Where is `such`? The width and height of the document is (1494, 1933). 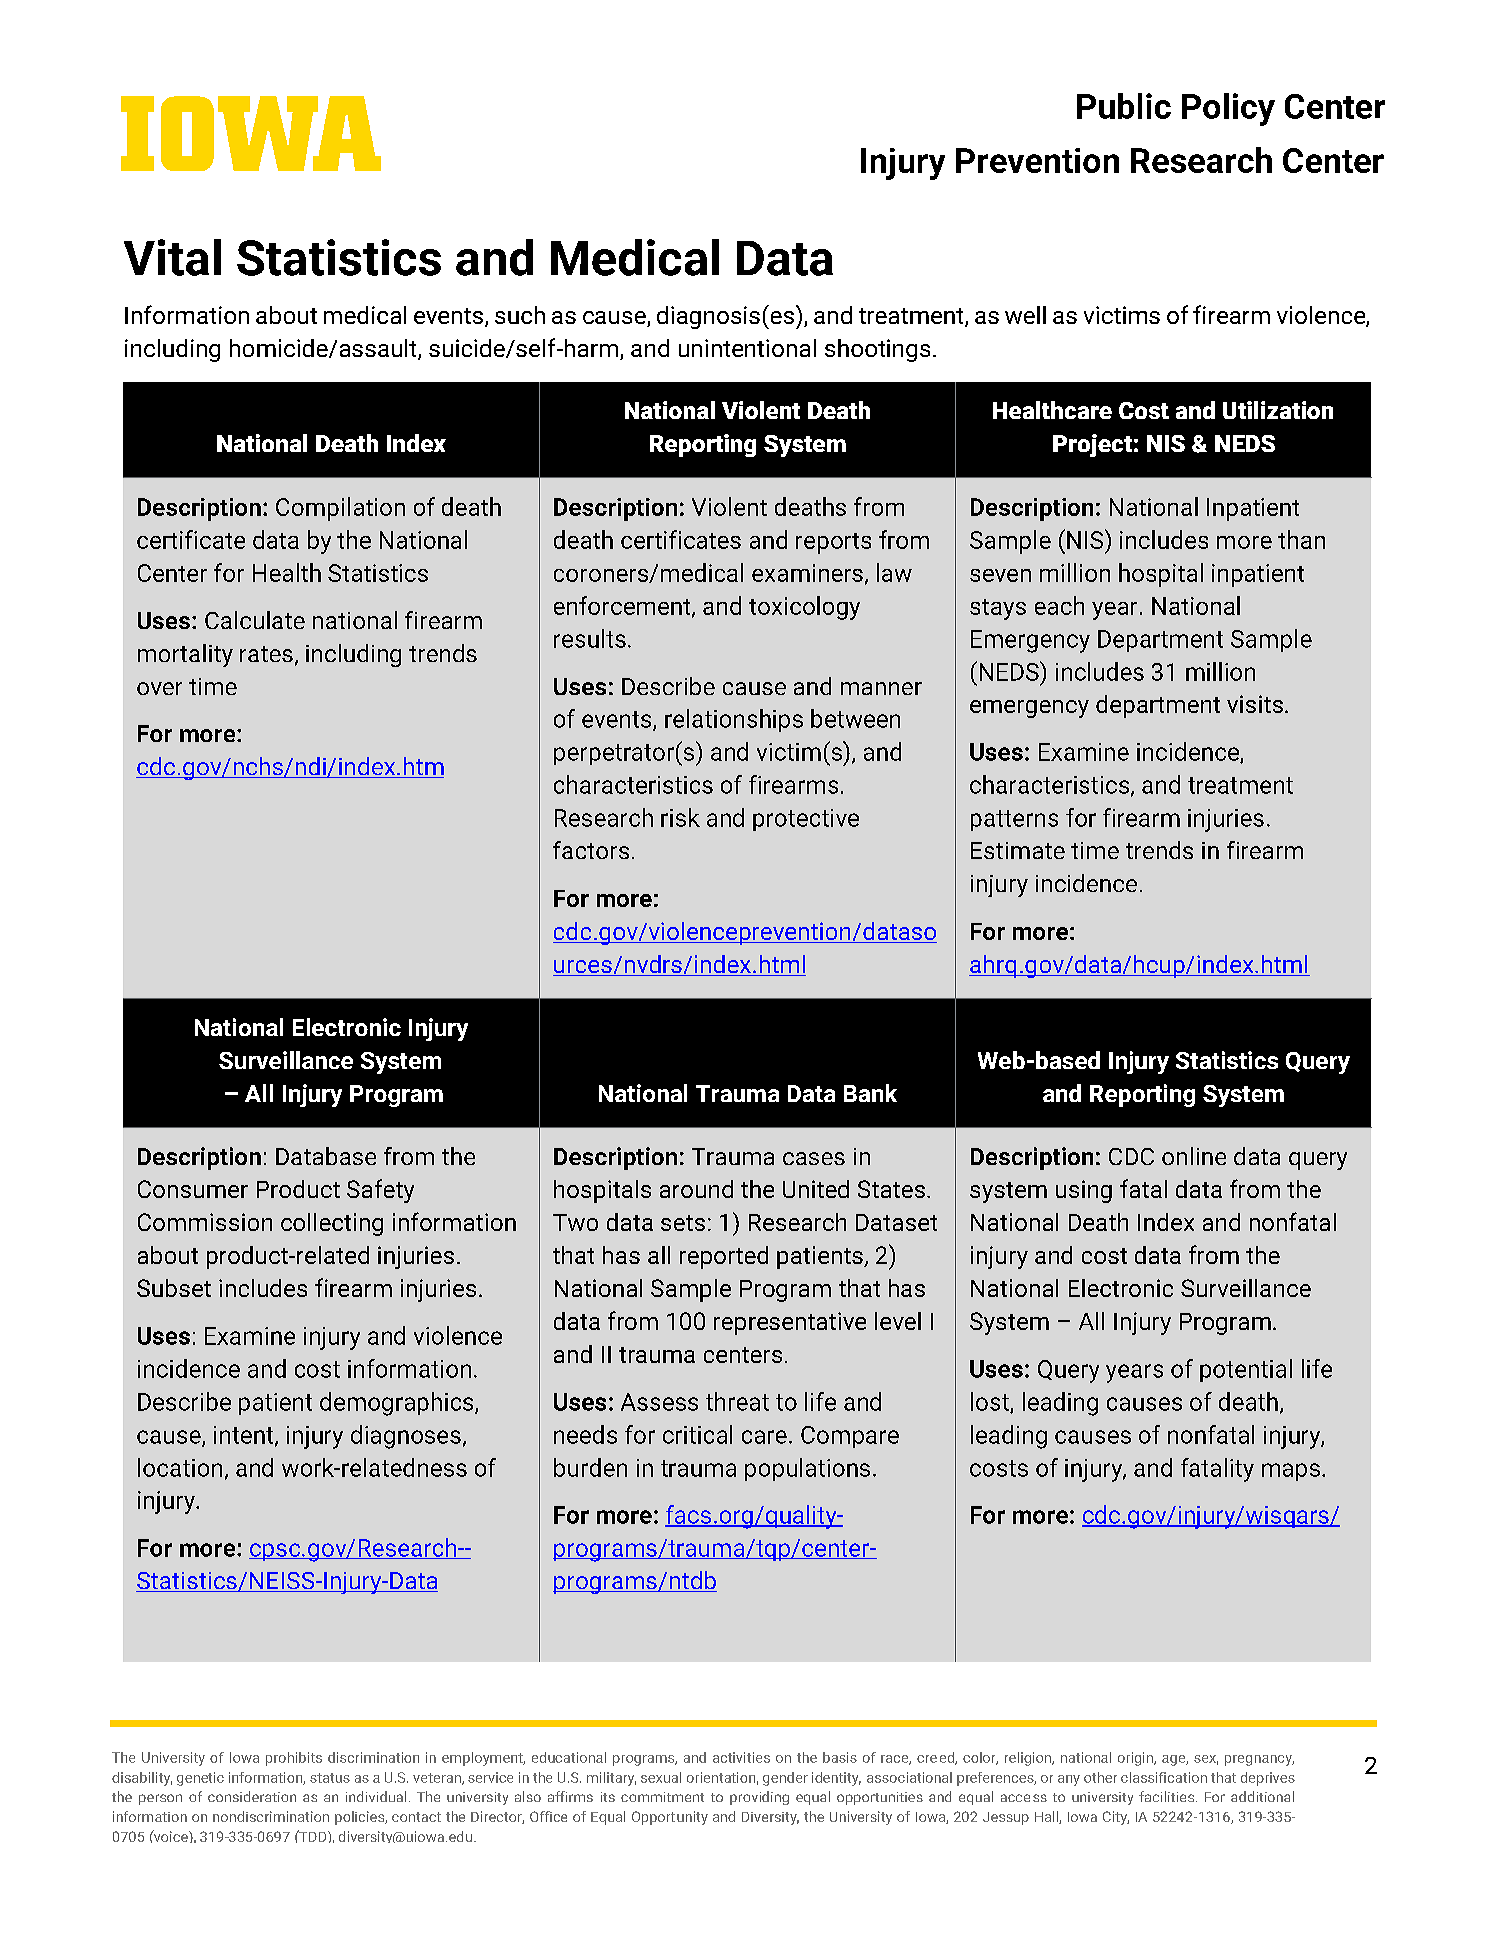
such is located at coordinates (520, 315).
